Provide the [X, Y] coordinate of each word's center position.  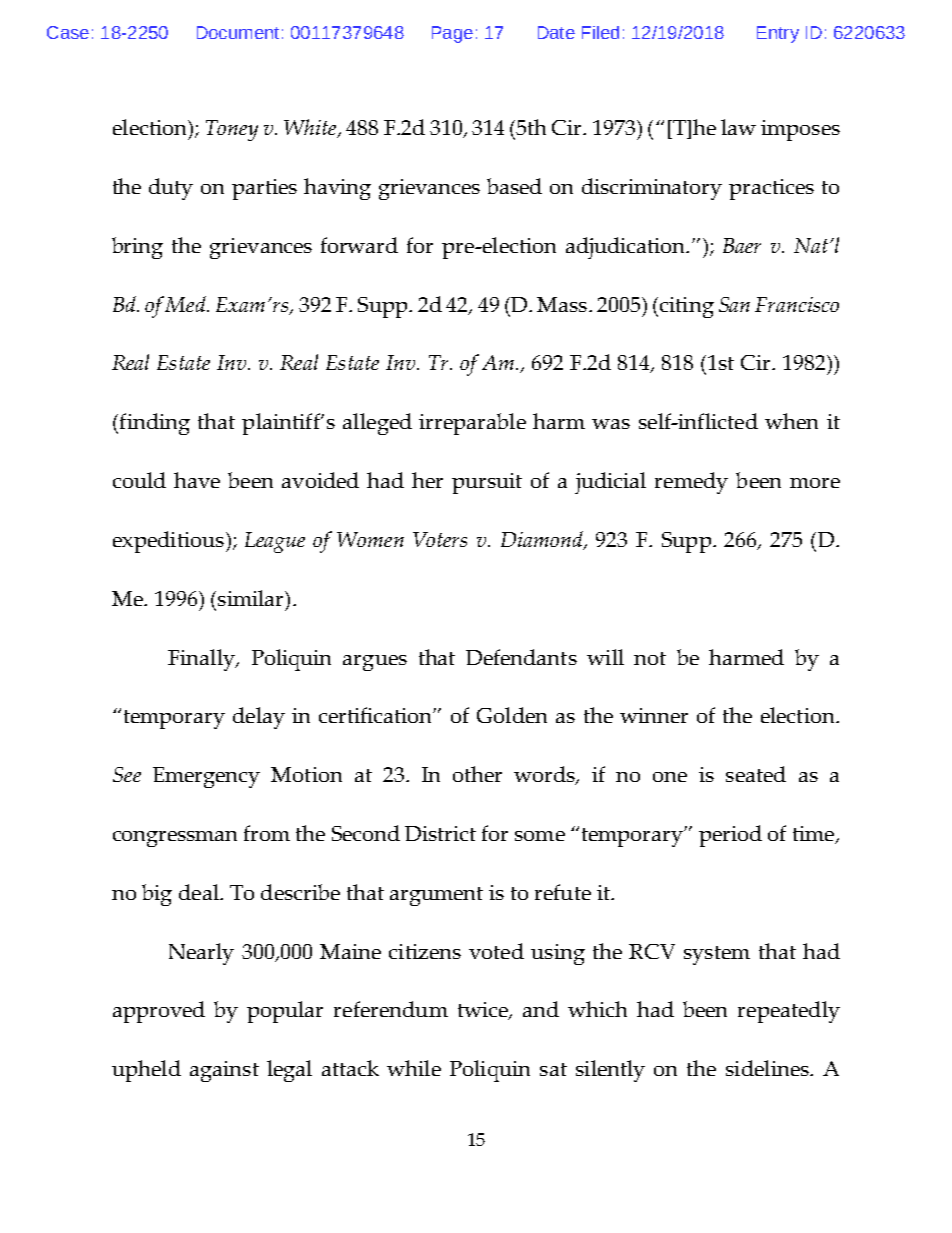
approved [159, 1012]
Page [452, 34]
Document [238, 32]
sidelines [768, 1068]
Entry [778, 34]
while [414, 1068]
